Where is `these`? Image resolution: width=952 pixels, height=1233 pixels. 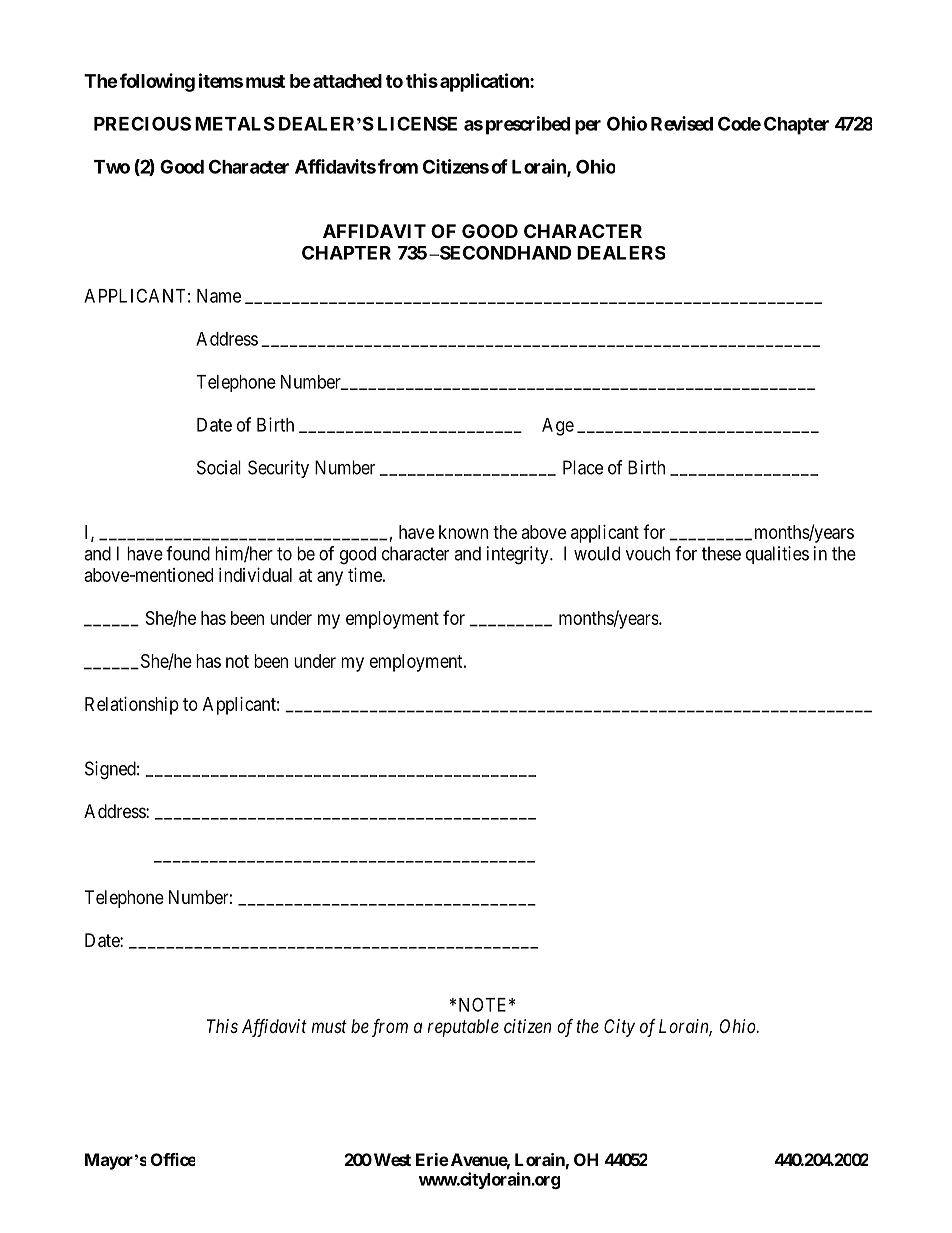
these is located at coordinates (721, 553).
